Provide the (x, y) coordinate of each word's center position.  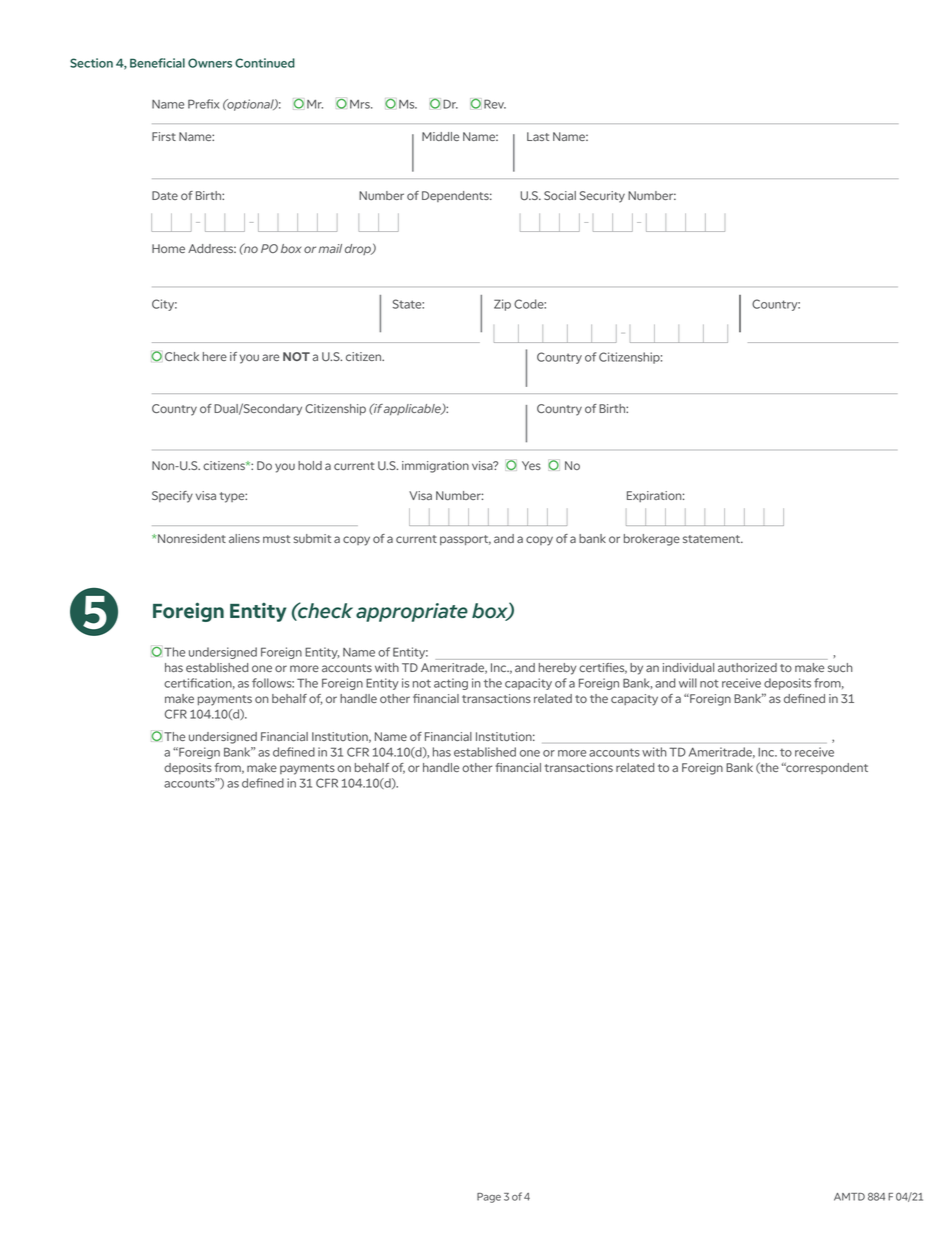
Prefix (203, 104)
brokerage (652, 540)
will (688, 683)
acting (451, 684)
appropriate (412, 612)
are (270, 357)
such (840, 667)
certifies (603, 668)
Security (602, 197)
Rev (495, 104)
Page (489, 1198)
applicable (413, 409)
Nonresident (191, 538)
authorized (747, 667)
